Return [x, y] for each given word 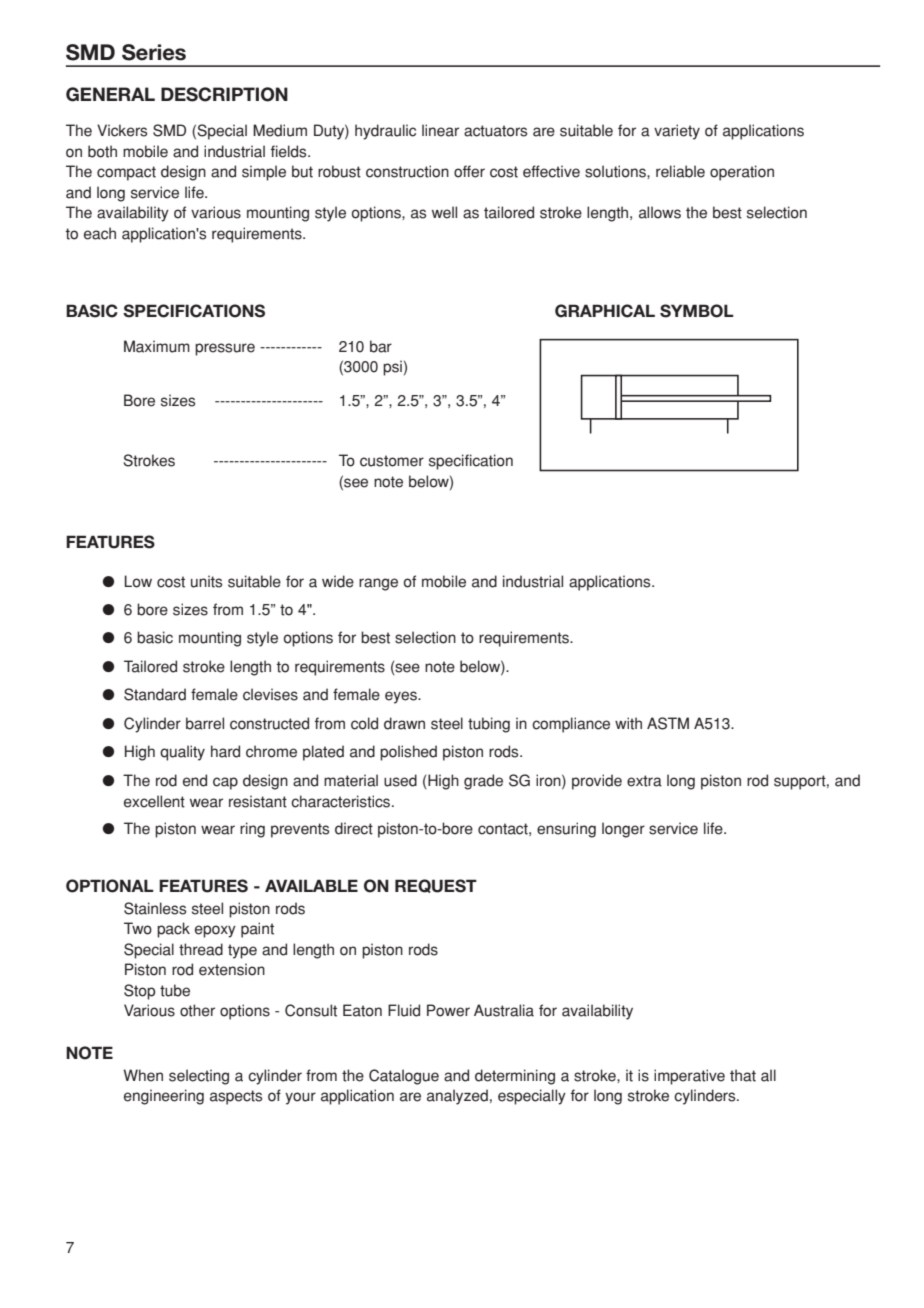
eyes [402, 697]
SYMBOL [697, 311]
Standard [155, 694]
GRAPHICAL [605, 311]
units [206, 581]
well [444, 212]
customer [392, 461]
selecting [199, 1077]
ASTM [668, 723]
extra [644, 781]
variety [677, 132]
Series [154, 52]
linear [440, 130]
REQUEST [436, 886]
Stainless [155, 908]
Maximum [157, 346]
